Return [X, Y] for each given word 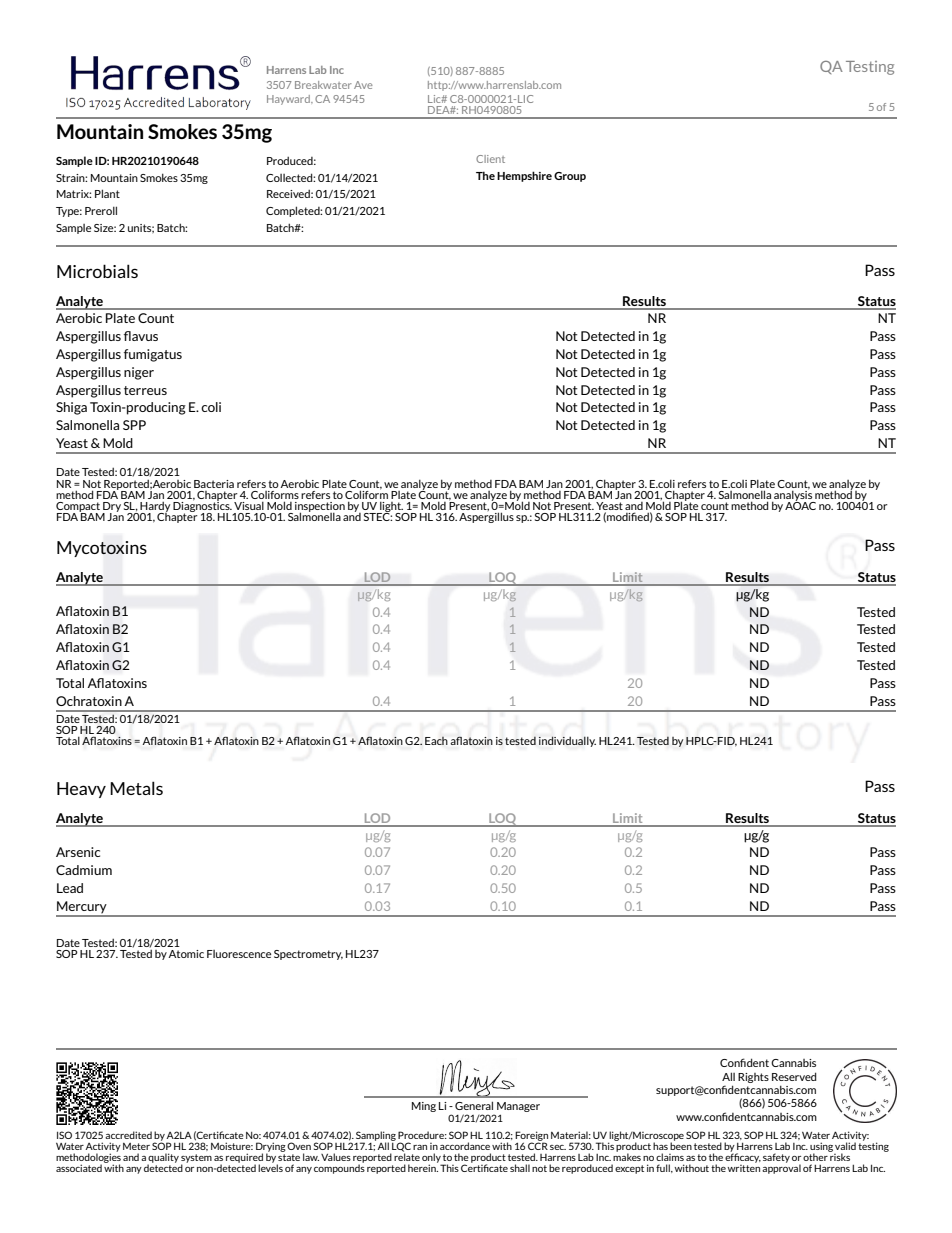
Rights [753, 1078]
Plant [107, 193]
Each [436, 740]
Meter [136, 1146]
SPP [134, 425]
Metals [136, 788]
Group [570, 177]
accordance [465, 1146]
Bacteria [214, 484]
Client [490, 159]
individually [567, 741]
